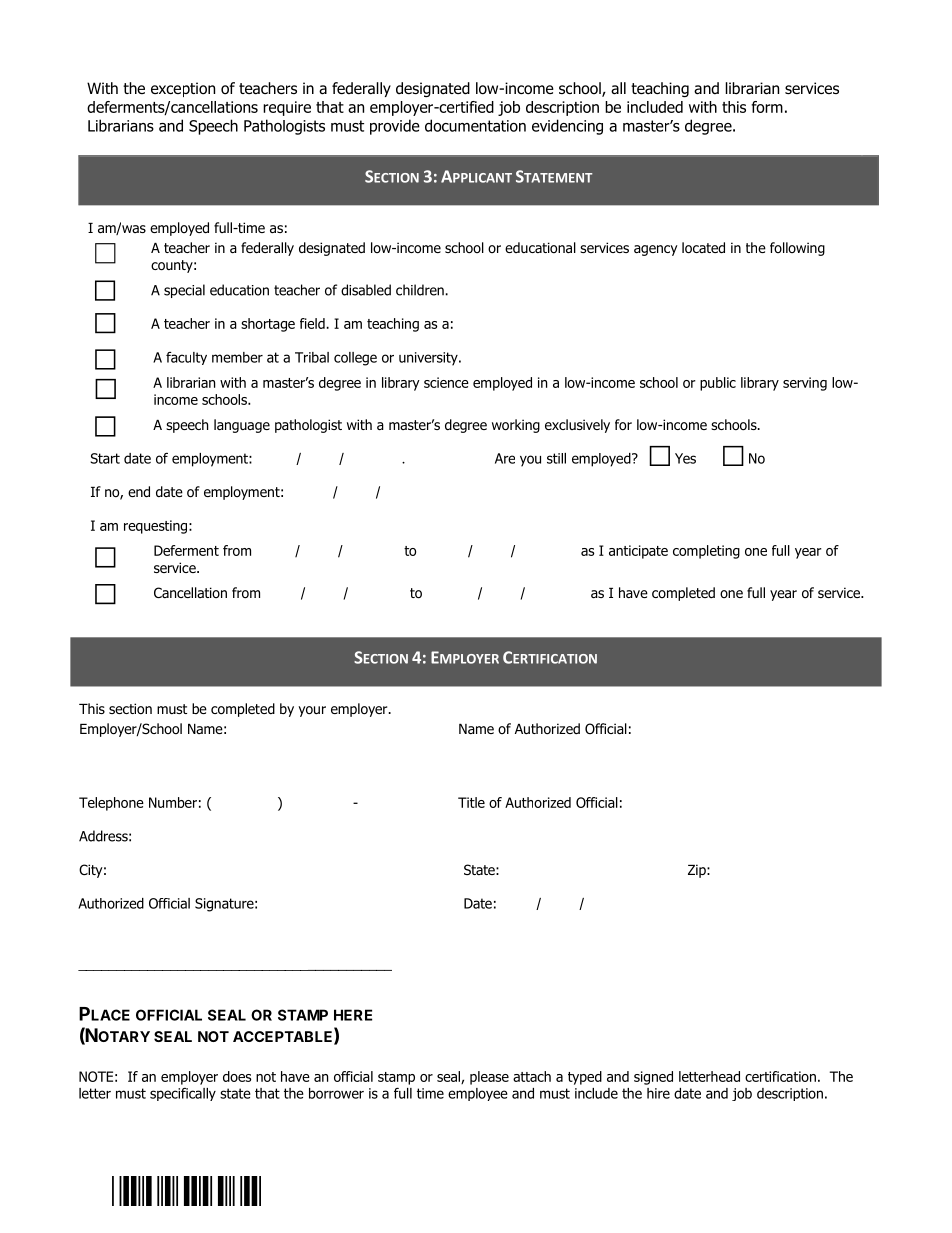 This screenshot has width=952, height=1233. I want to click on anticipate, so click(638, 552).
